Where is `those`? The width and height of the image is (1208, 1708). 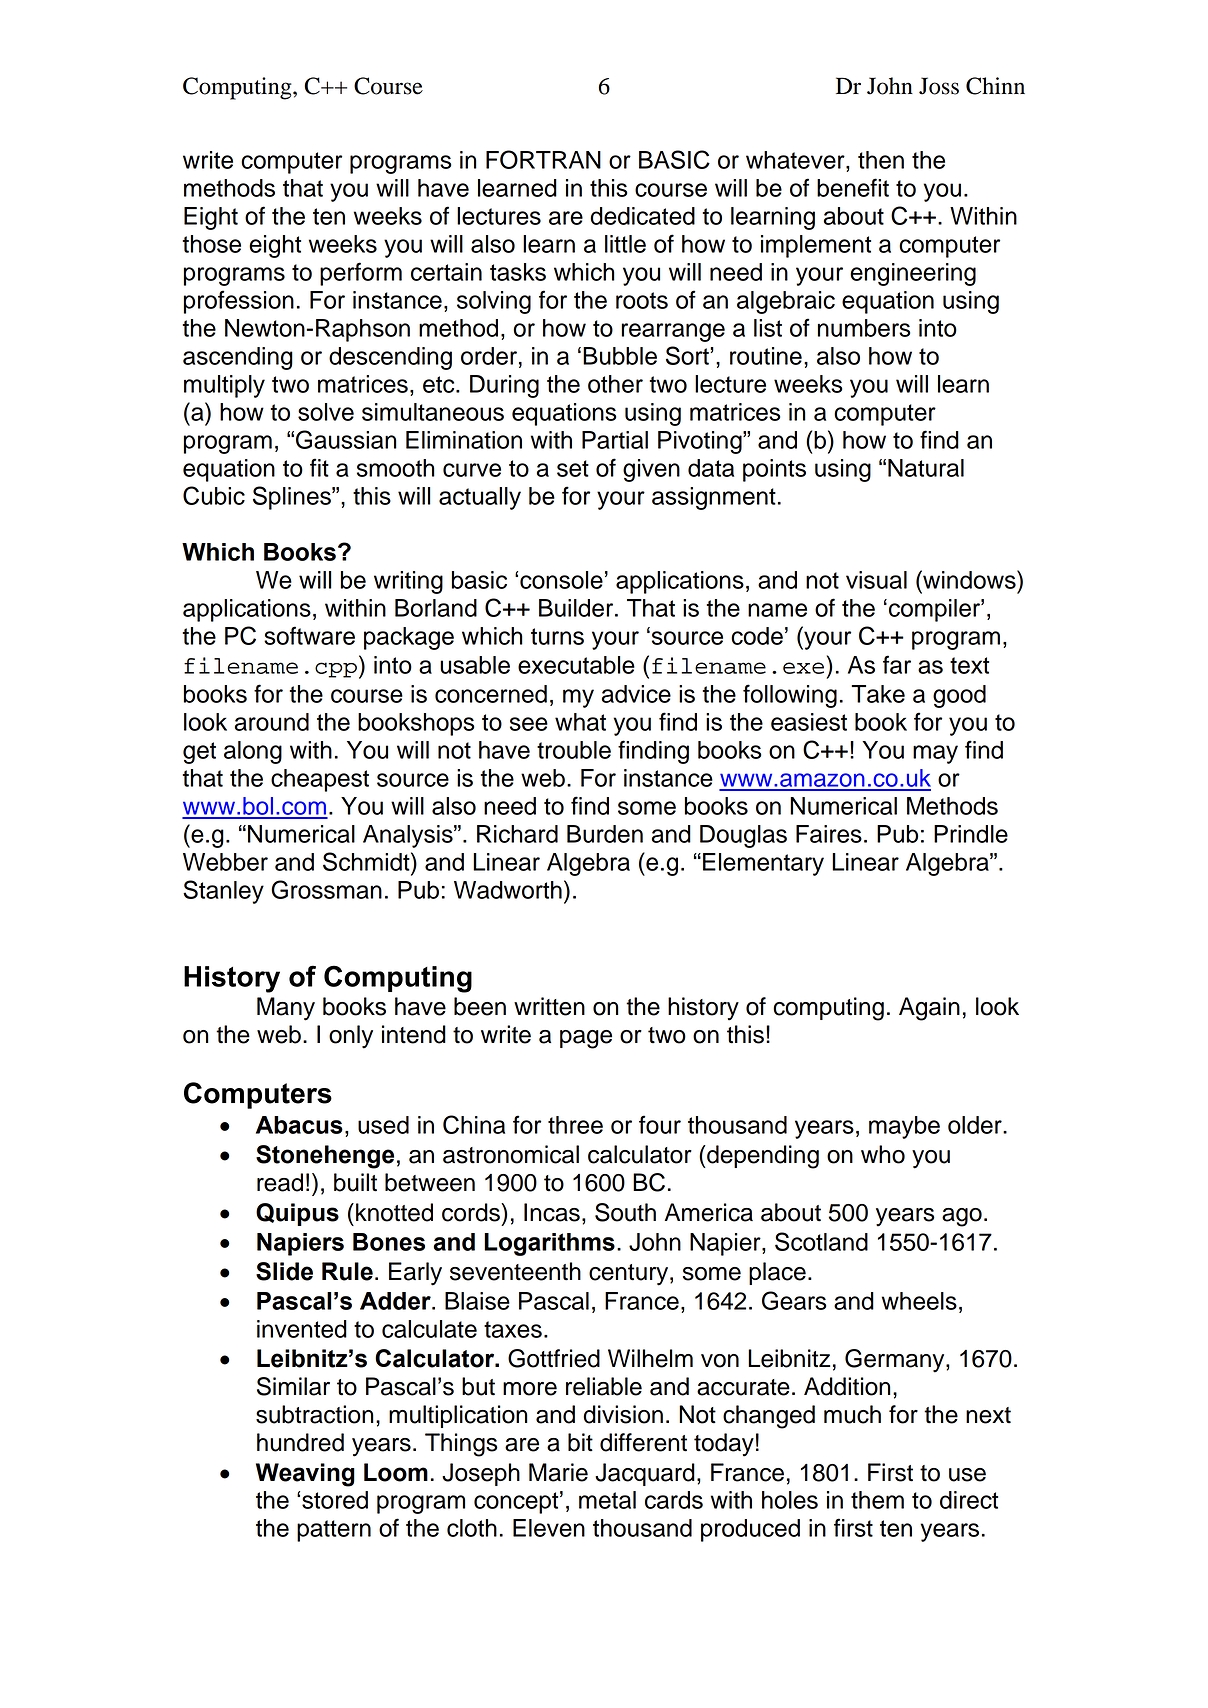 those is located at coordinates (212, 244).
